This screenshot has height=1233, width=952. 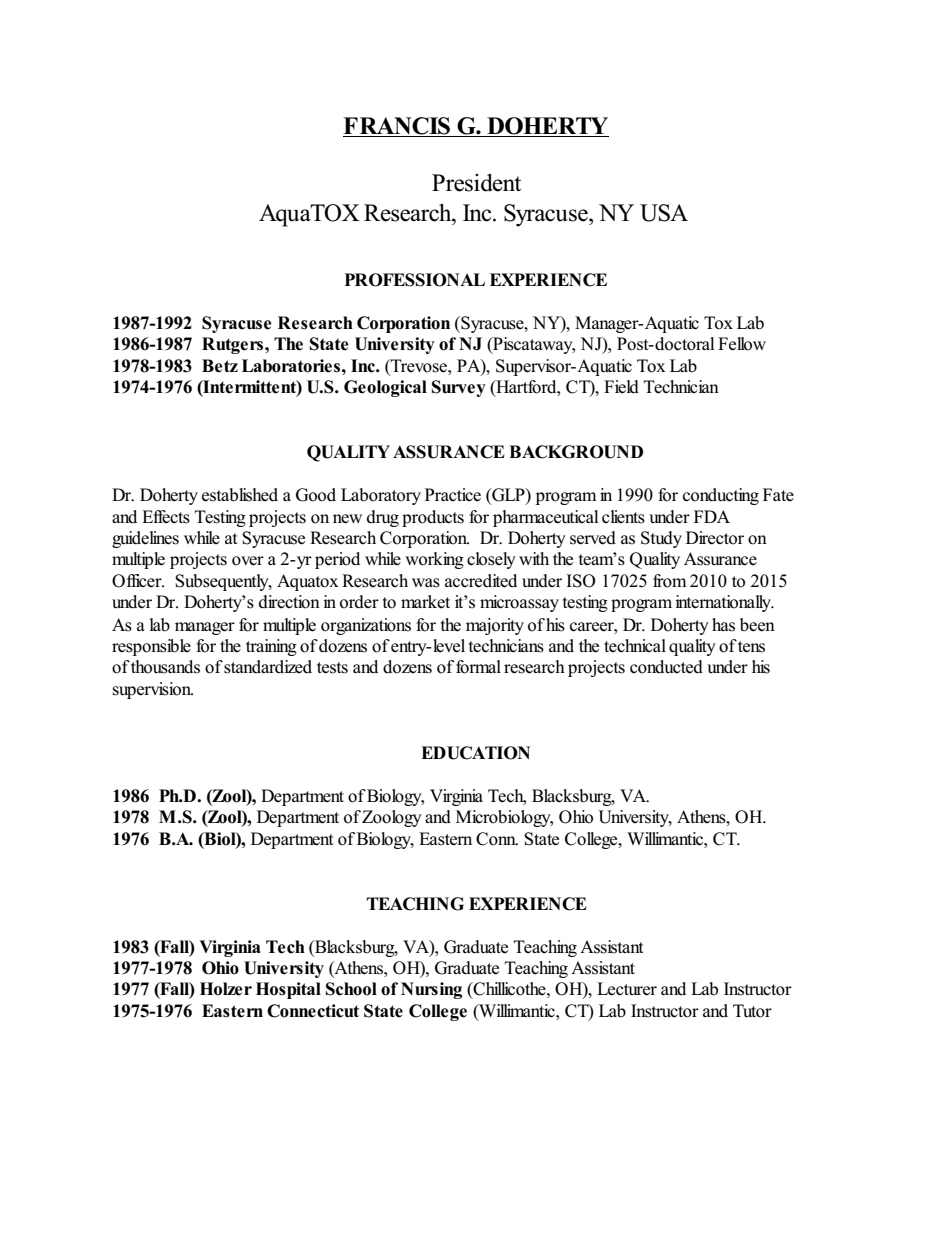 What do you see at coordinates (434, 560) in the screenshot?
I see `working` at bounding box center [434, 560].
